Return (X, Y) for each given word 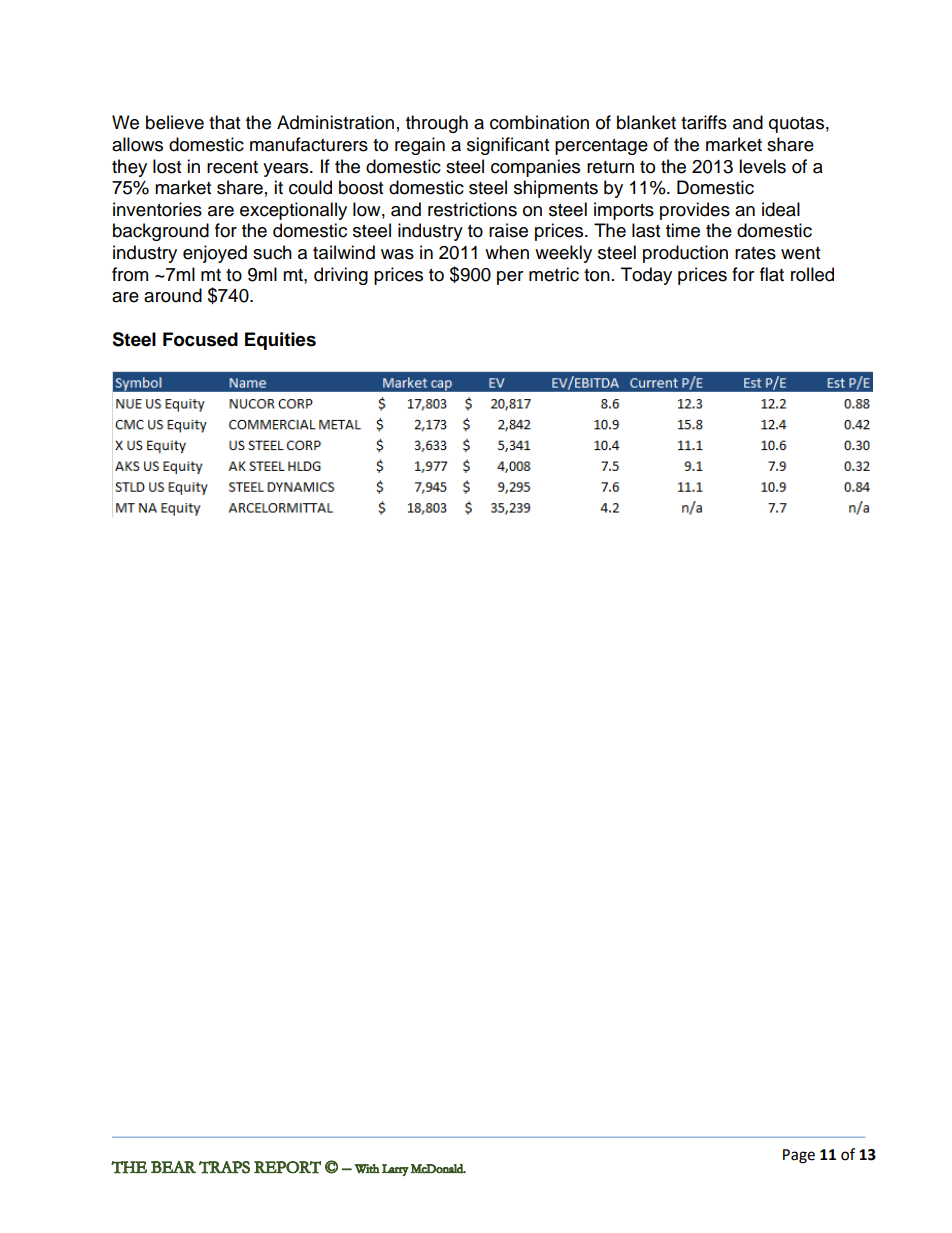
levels (762, 166)
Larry (395, 1170)
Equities (280, 341)
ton (597, 275)
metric (554, 274)
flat (772, 274)
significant (508, 146)
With (367, 1169)
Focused (200, 339)
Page (799, 1156)
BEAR (173, 1167)
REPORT (287, 1167)
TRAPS (224, 1167)
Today (646, 276)
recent (232, 167)
